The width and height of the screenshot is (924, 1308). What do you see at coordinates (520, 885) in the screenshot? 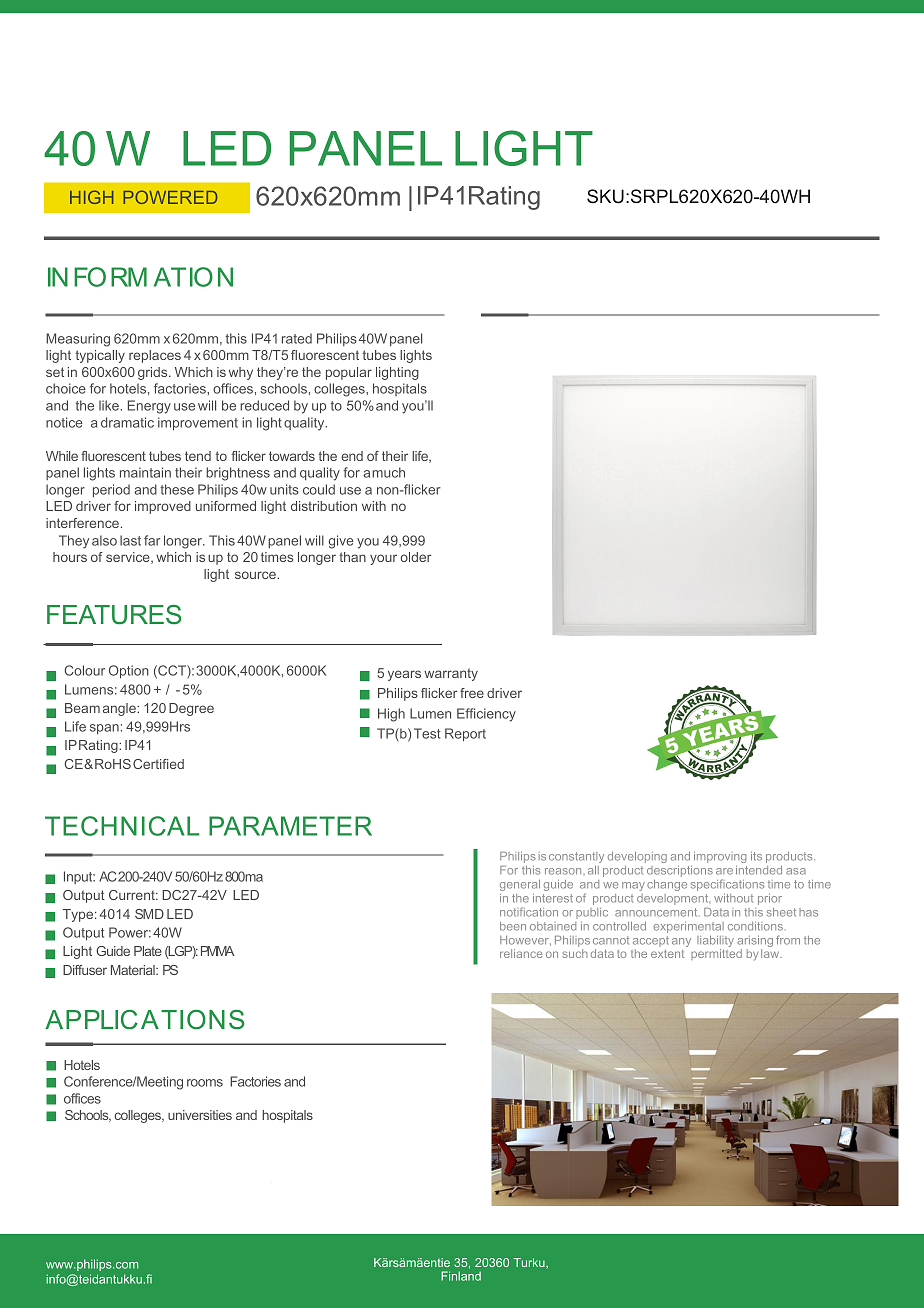
I see `general` at bounding box center [520, 885].
